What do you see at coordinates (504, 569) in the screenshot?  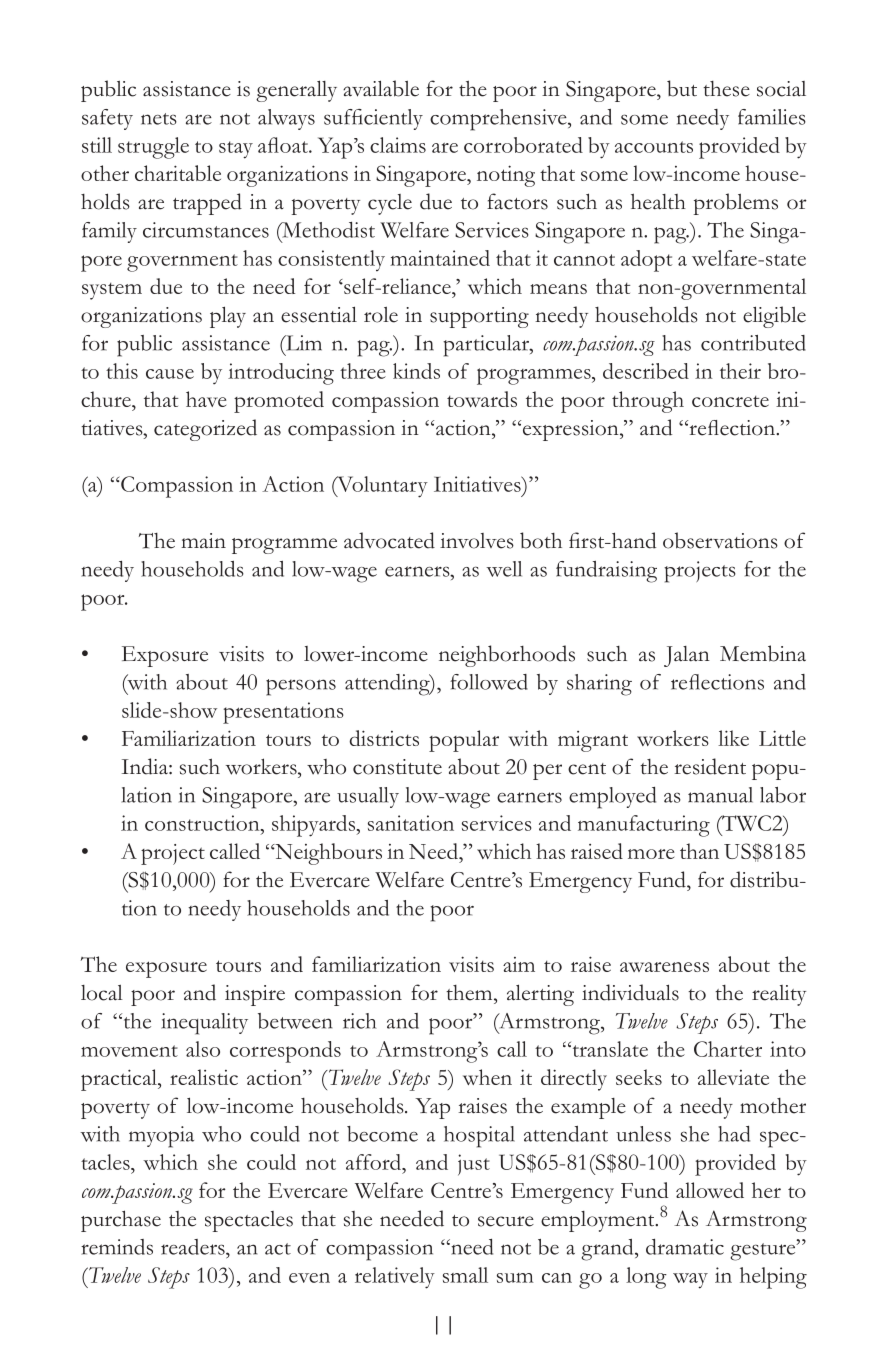 I see `well` at bounding box center [504, 569].
